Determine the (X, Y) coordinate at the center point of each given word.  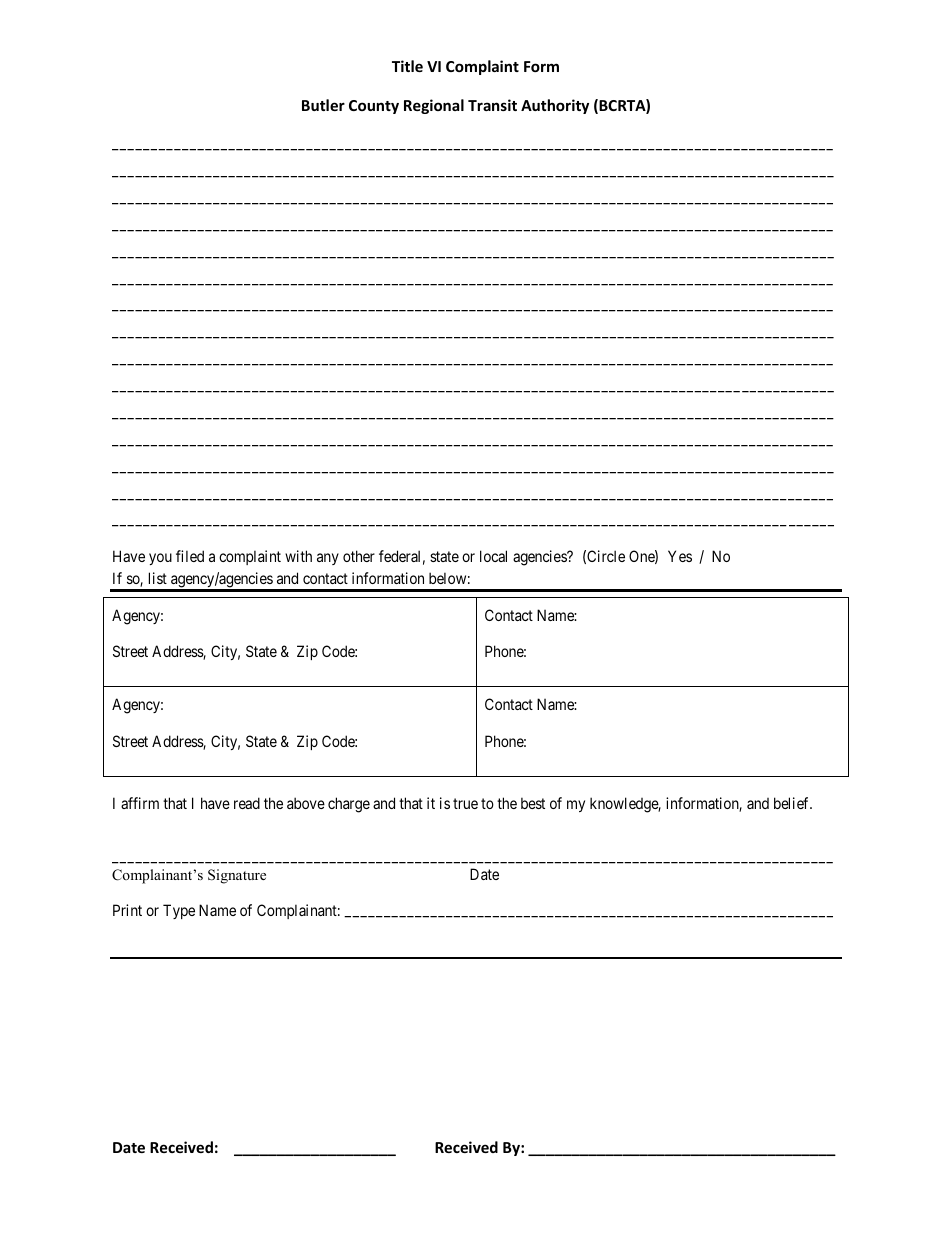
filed (190, 556)
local (493, 556)
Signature (237, 876)
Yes (680, 556)
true (465, 803)
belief (793, 803)
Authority (555, 106)
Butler (323, 105)
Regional (434, 106)
